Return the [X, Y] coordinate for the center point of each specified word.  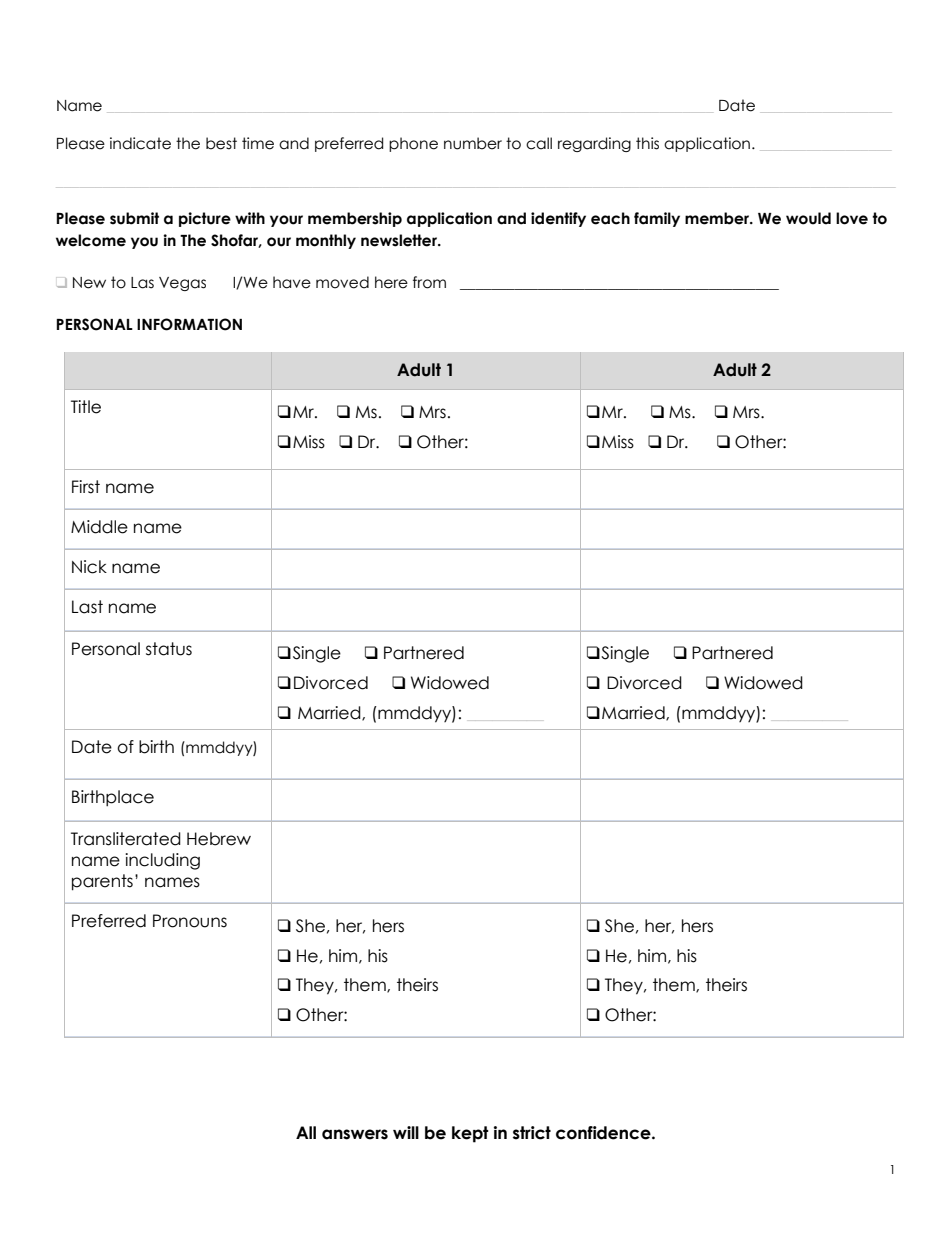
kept [470, 1134]
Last [87, 607]
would [808, 218]
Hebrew [219, 839]
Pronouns [190, 921]
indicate [140, 143]
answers [355, 1134]
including [162, 861]
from [429, 282]
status [169, 649]
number [473, 143]
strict [532, 1133]
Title [86, 407]
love [852, 218]
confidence [604, 1133]
